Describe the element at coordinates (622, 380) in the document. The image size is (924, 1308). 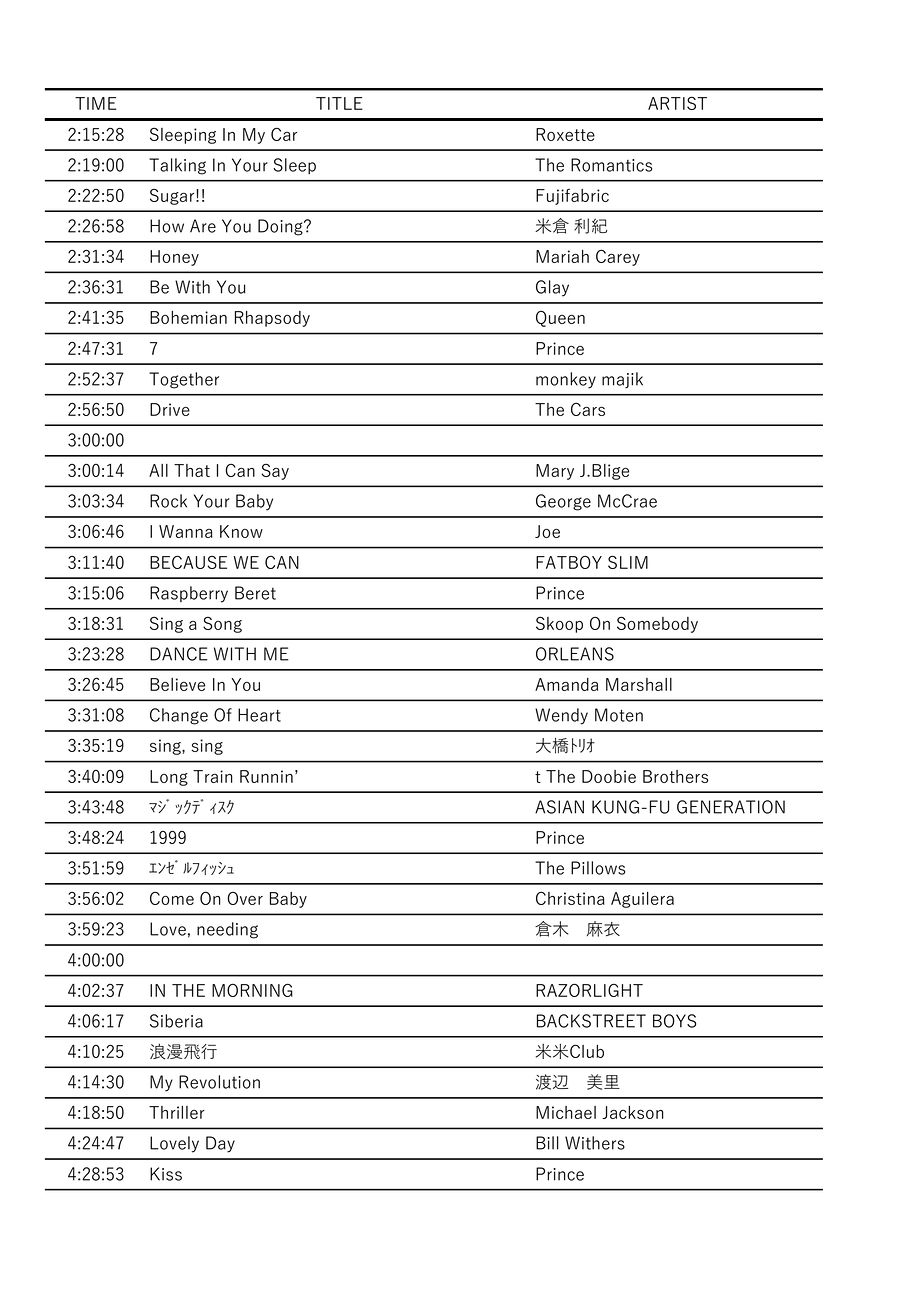
I see `majik` at that location.
